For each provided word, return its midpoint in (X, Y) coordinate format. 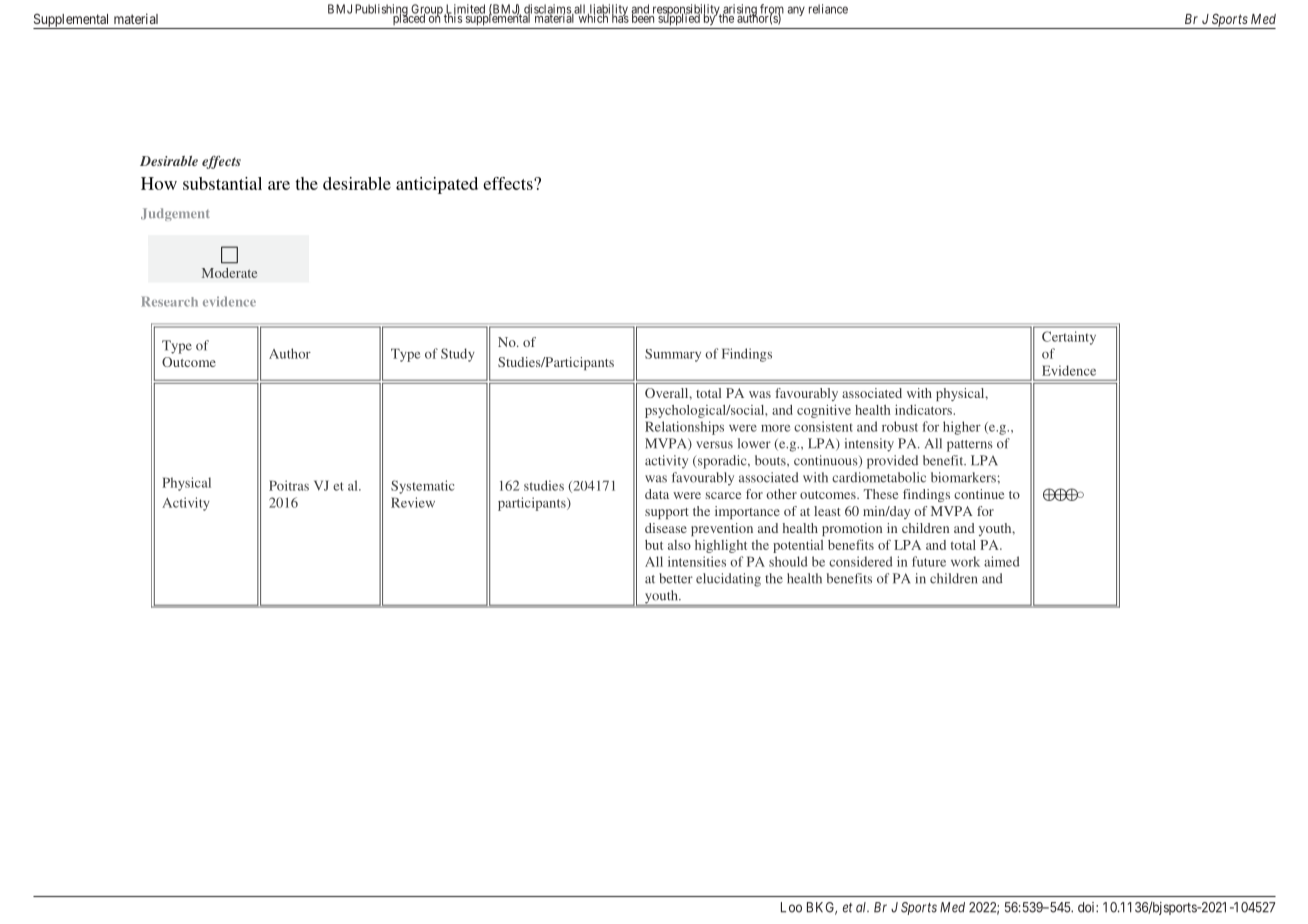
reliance (828, 9)
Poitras (289, 485)
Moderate (229, 273)
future (929, 561)
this (453, 17)
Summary (673, 355)
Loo (791, 907)
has (620, 17)
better (676, 578)
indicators (924, 410)
